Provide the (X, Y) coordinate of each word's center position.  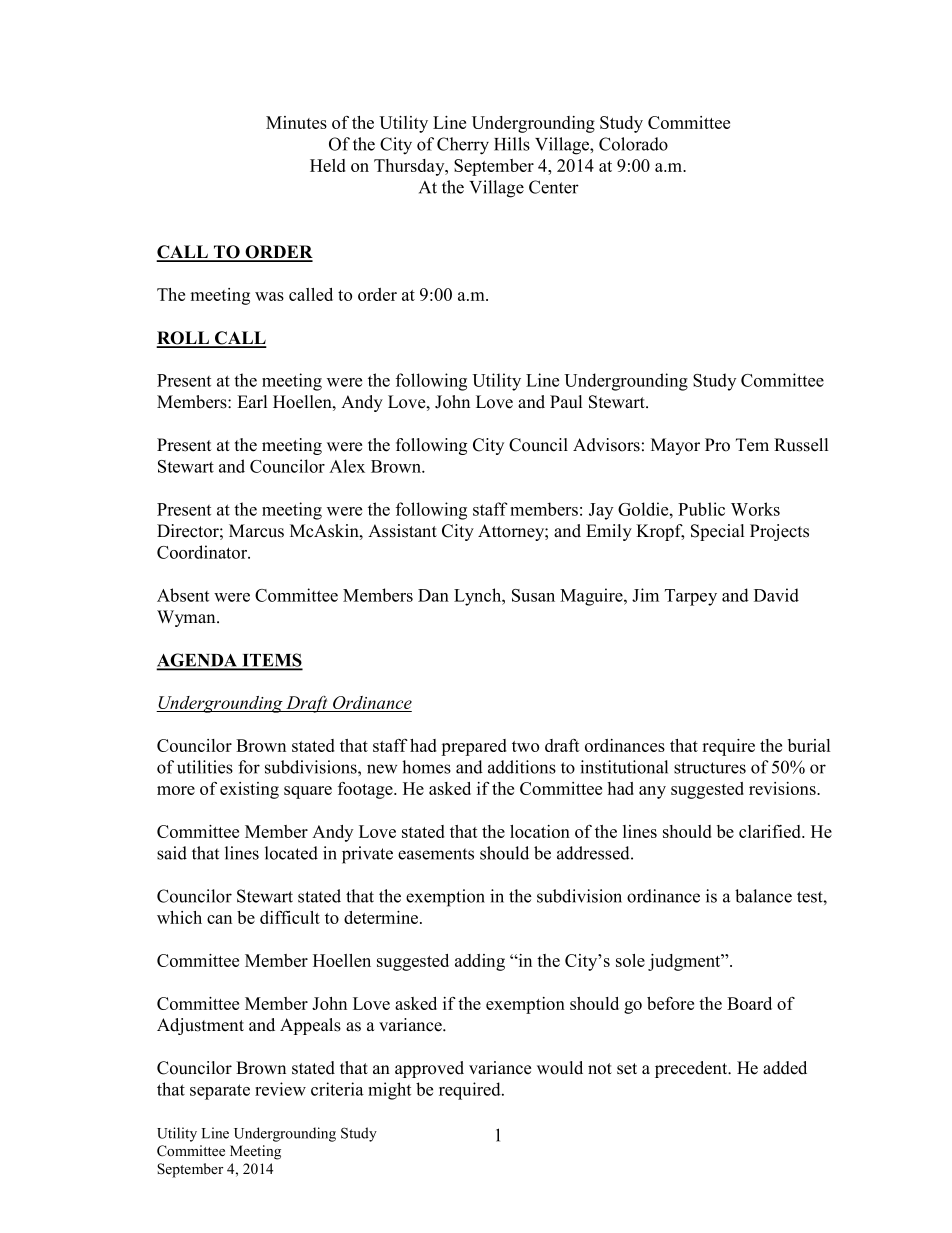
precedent (692, 1069)
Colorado (633, 144)
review (280, 1089)
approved (429, 1069)
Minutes (296, 122)
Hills (512, 144)
